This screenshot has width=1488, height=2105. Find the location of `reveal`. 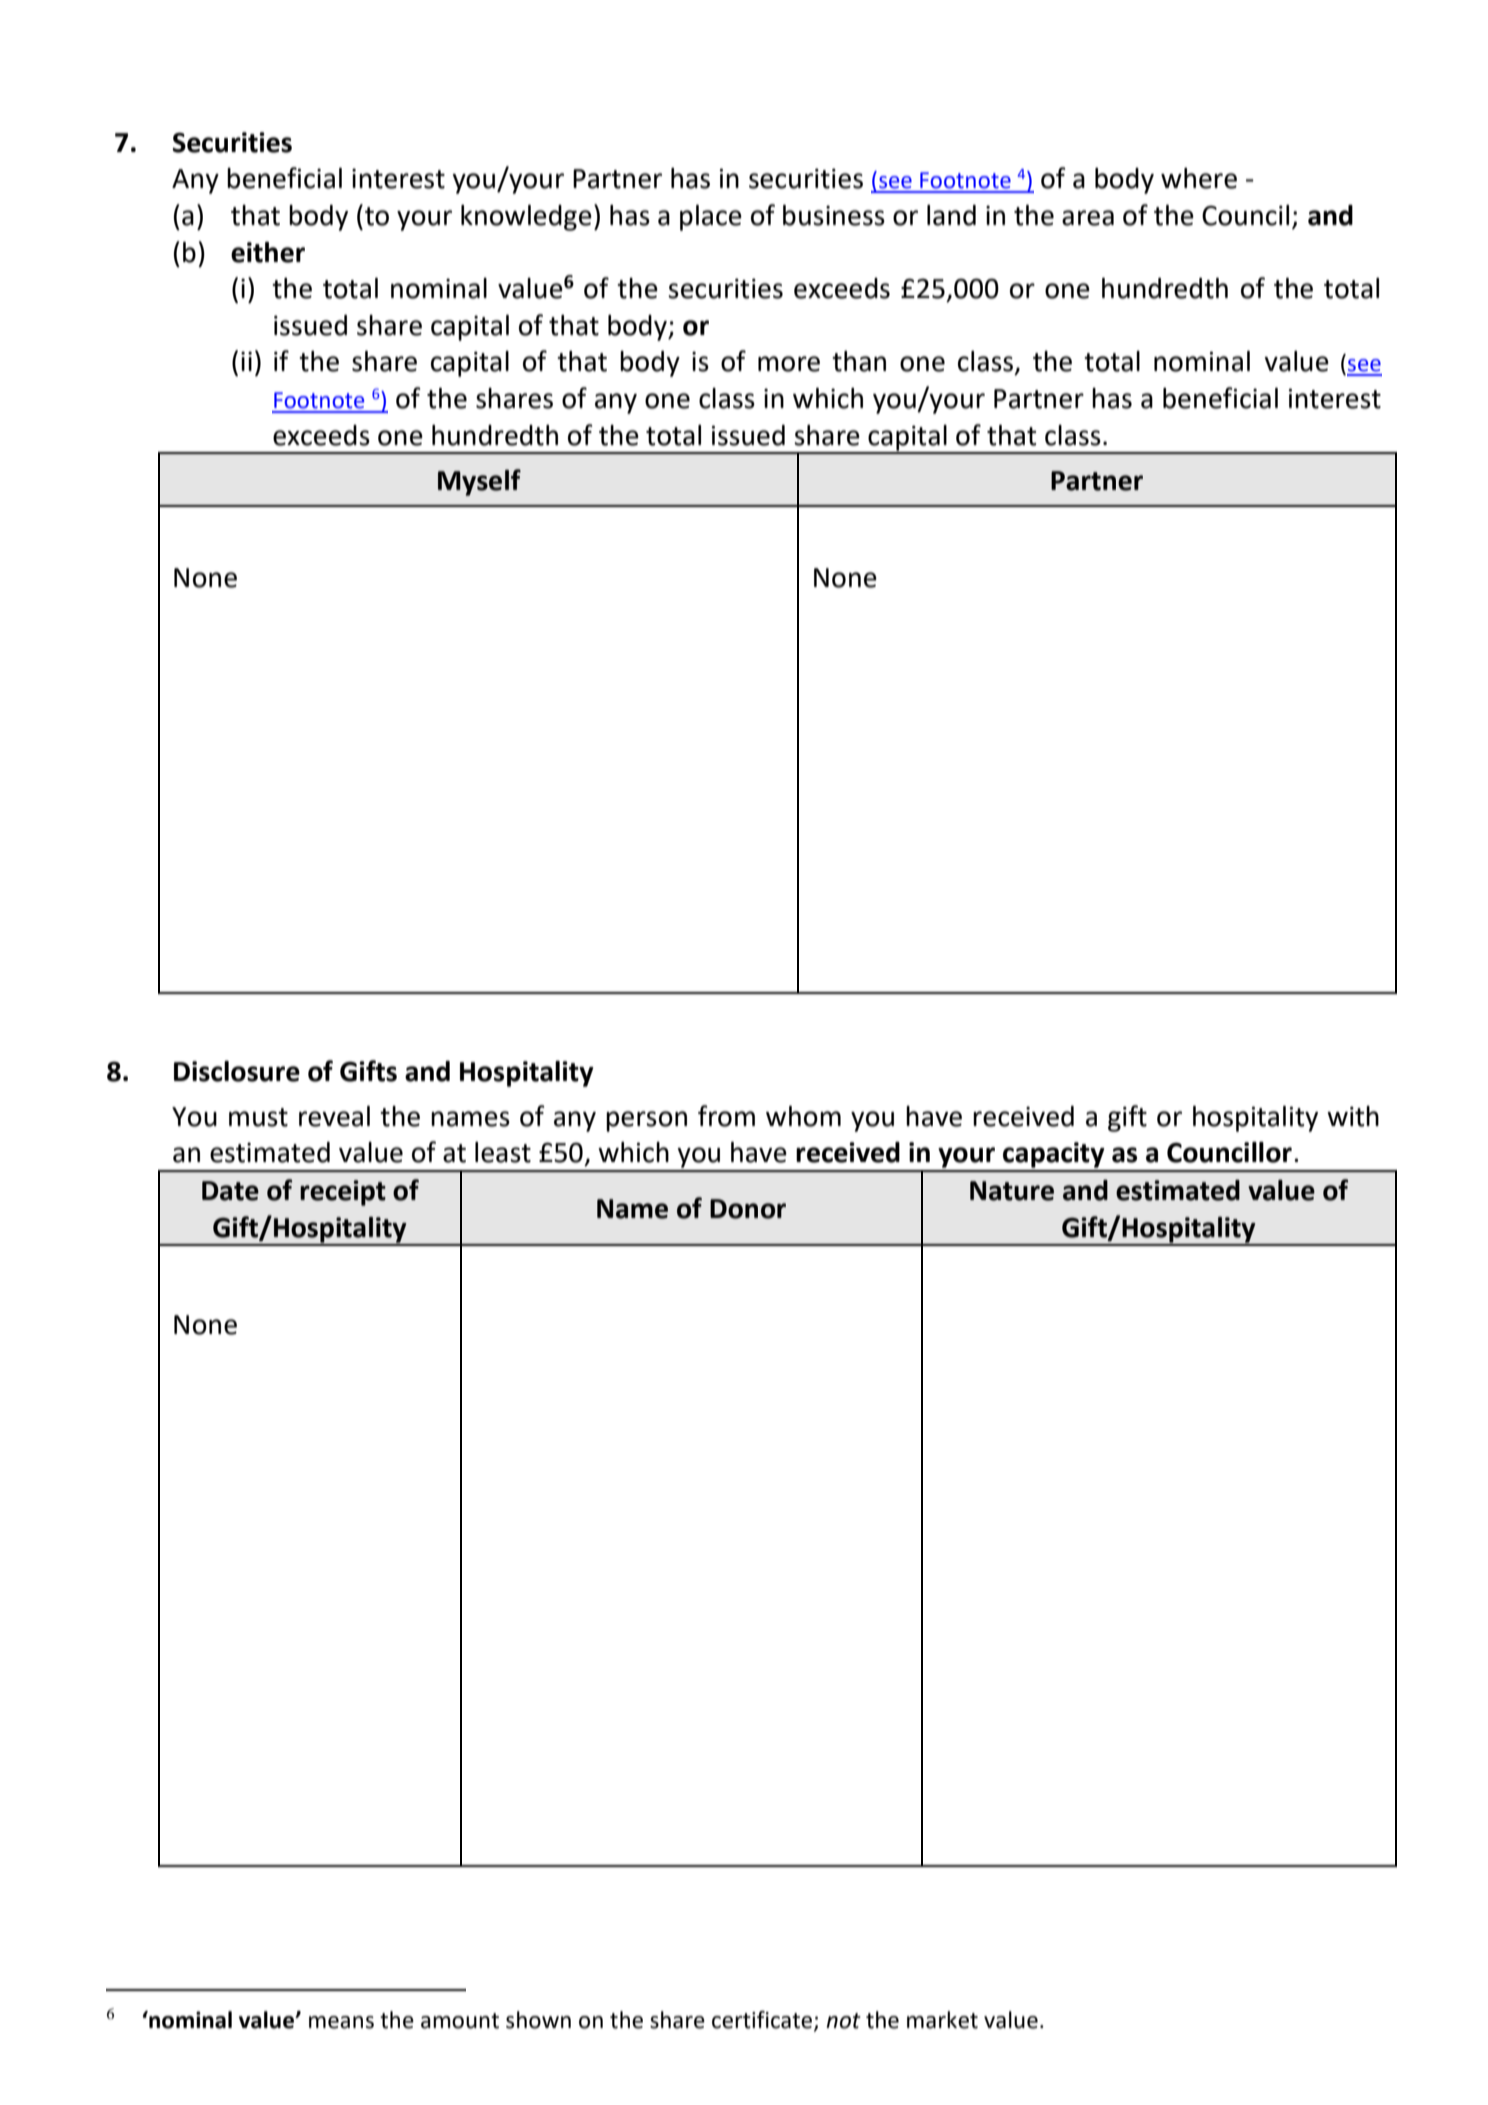

reveal is located at coordinates (334, 1116).
